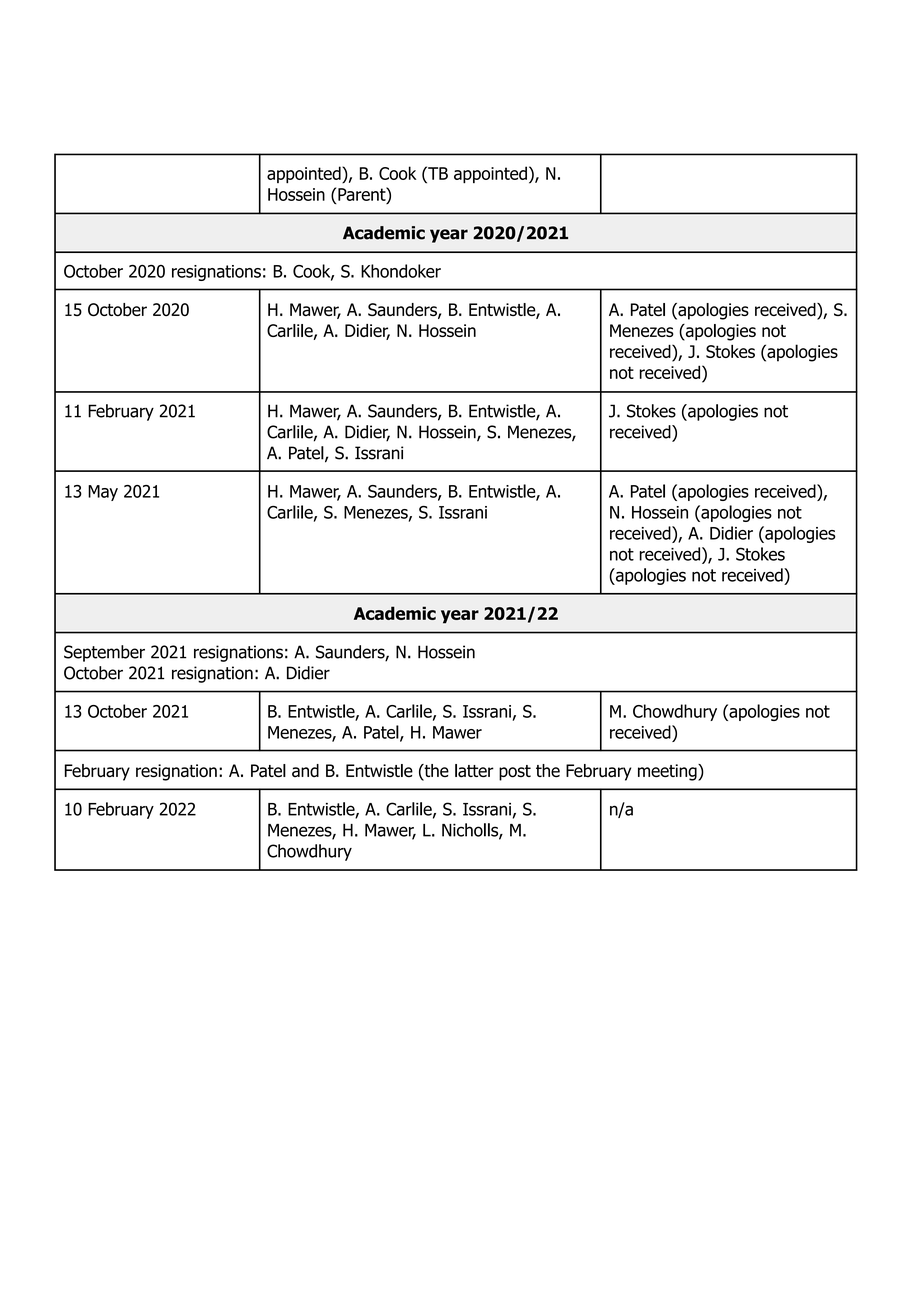 The height and width of the image is (1307, 924). Describe the element at coordinates (103, 493) in the image. I see `May` at that location.
